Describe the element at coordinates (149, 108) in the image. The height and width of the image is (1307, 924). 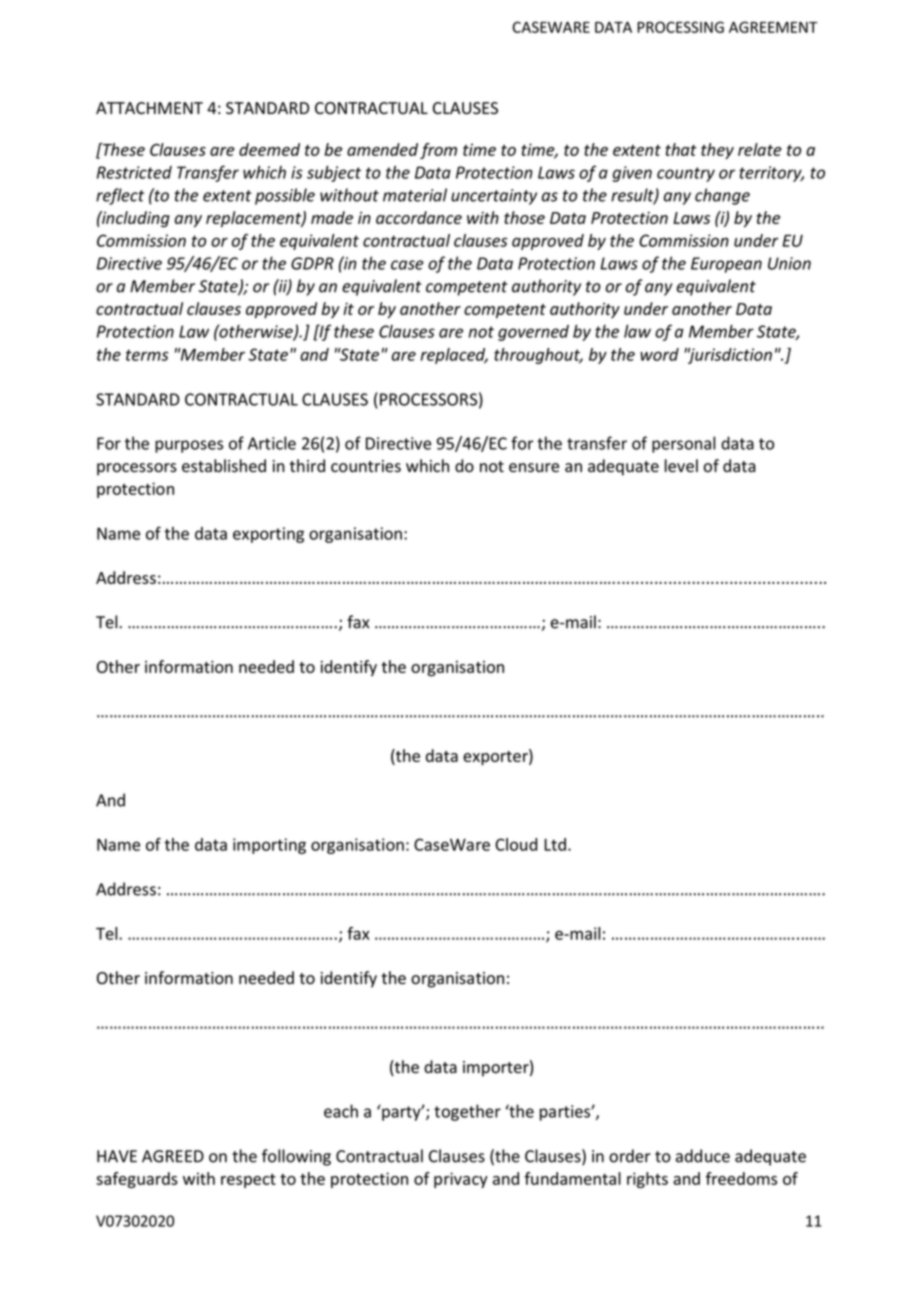
I see `ATTACHMENT` at that location.
